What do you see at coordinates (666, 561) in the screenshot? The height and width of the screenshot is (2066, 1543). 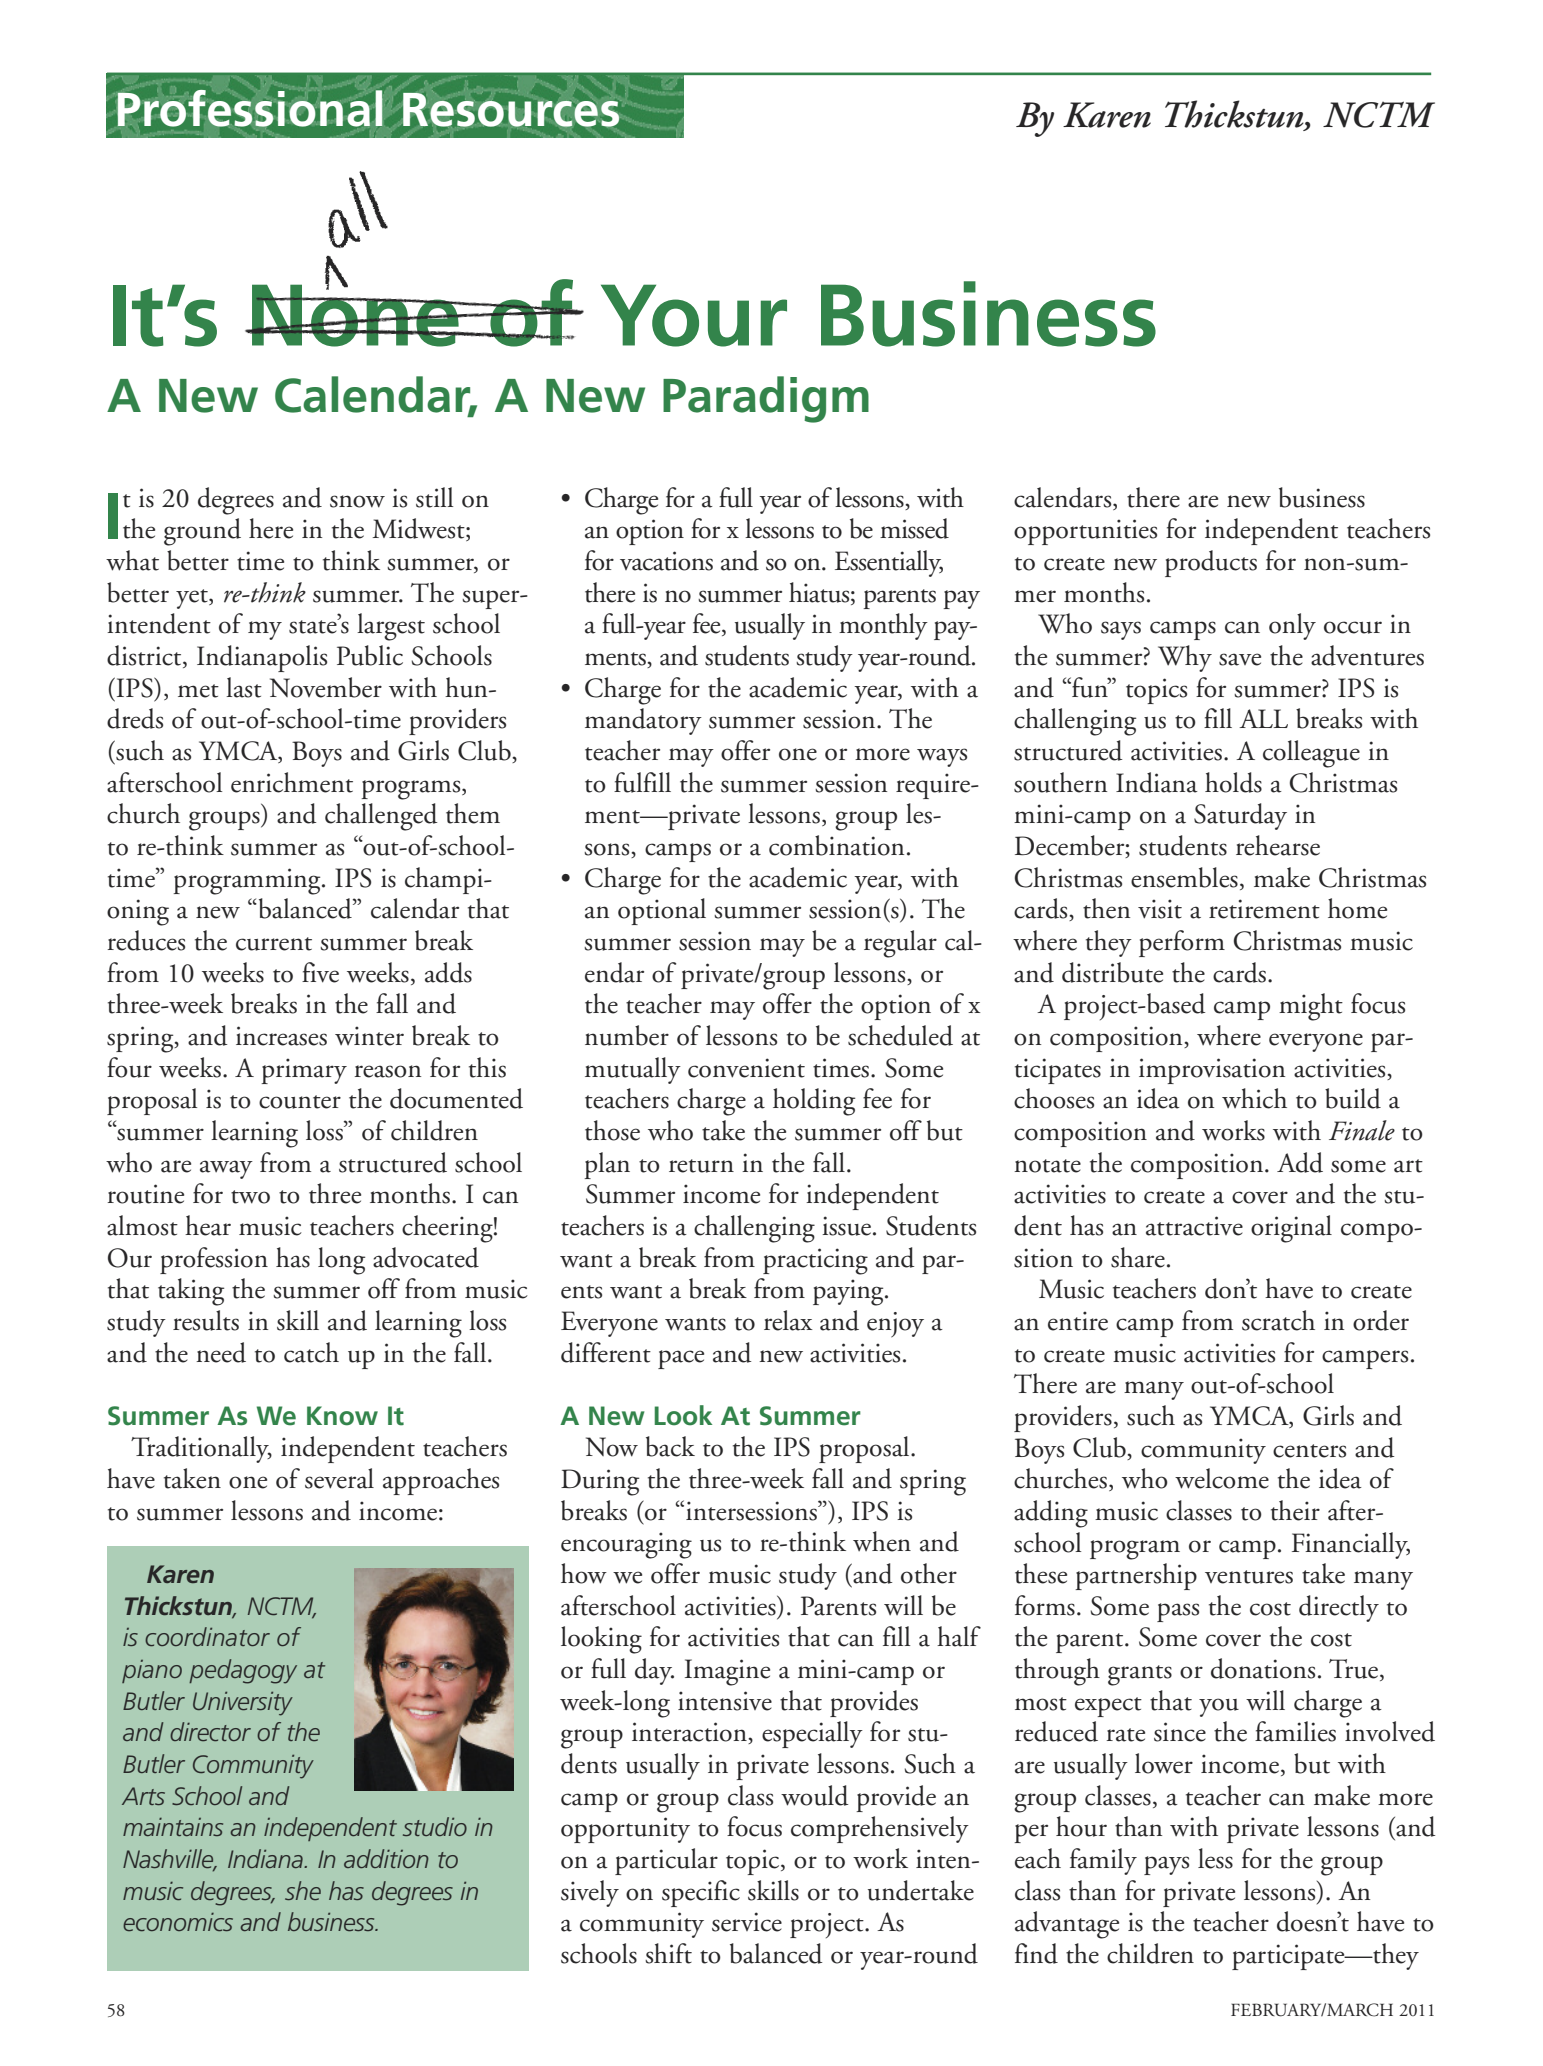 I see `vacations` at bounding box center [666, 561].
